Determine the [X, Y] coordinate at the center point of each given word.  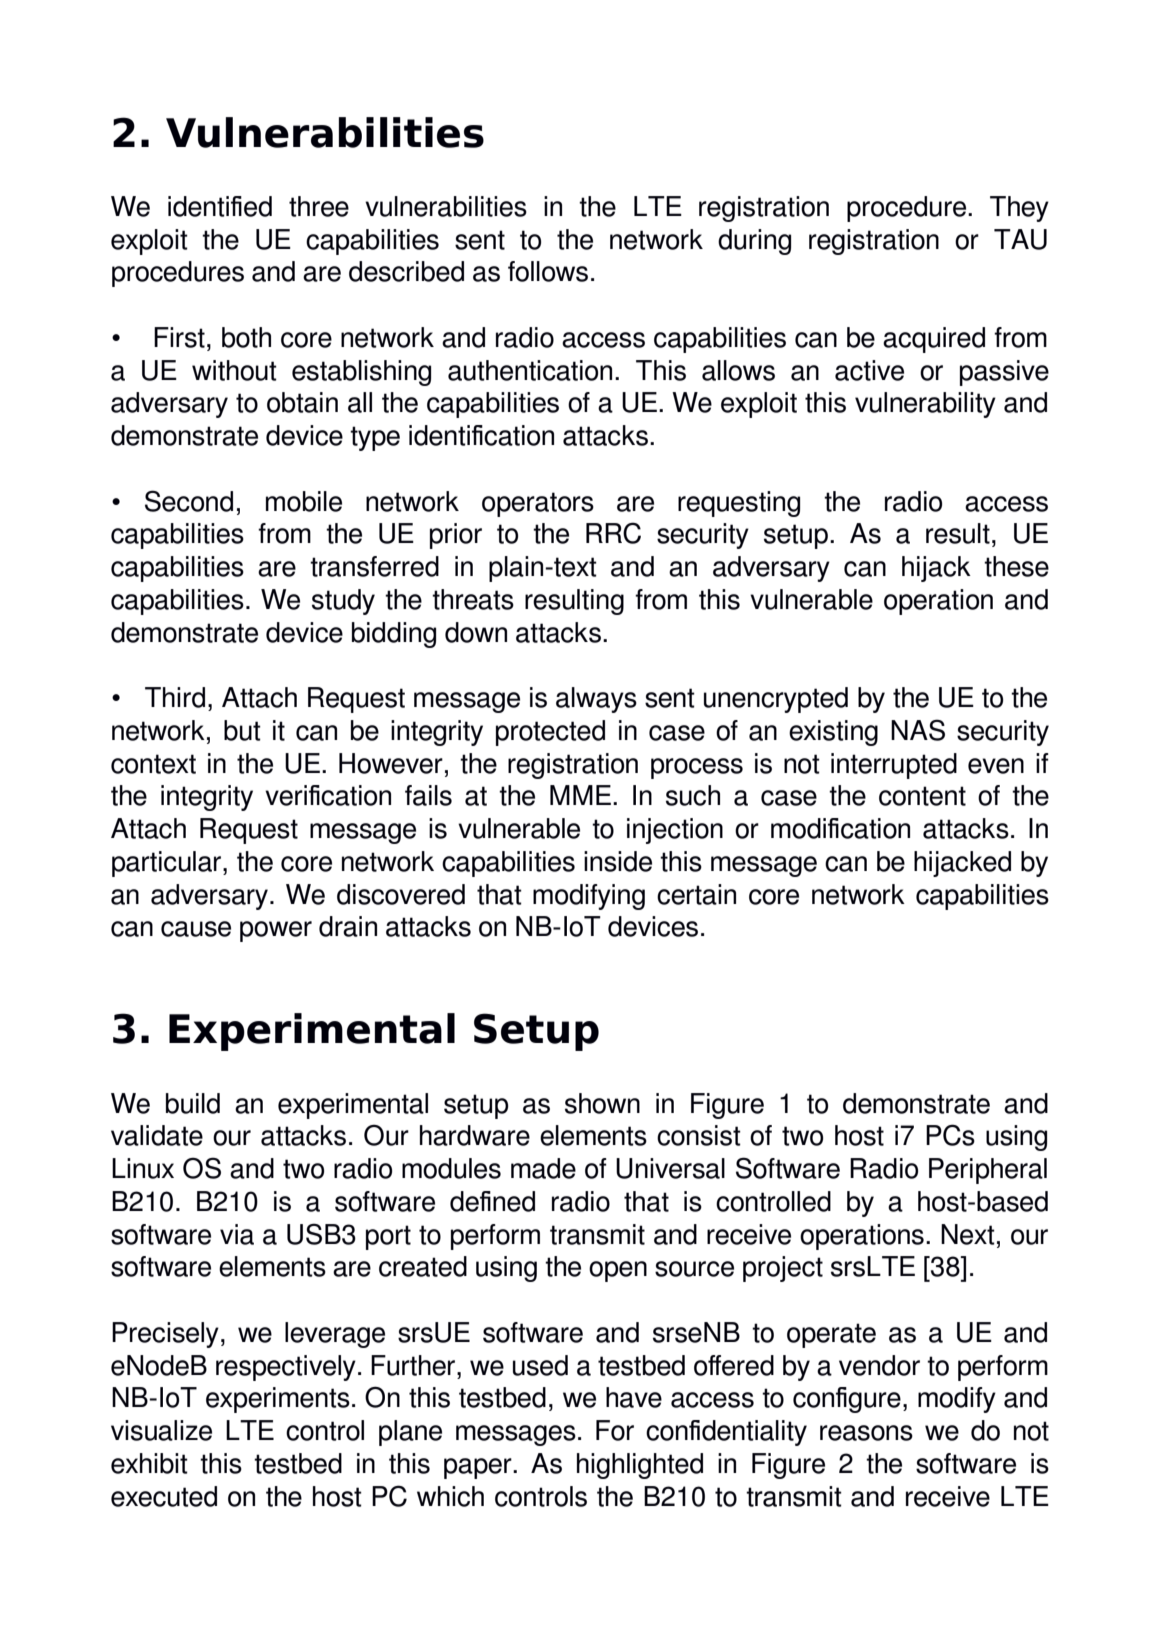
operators [538, 504]
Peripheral [988, 1171]
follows [548, 271]
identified [220, 206]
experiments [278, 1400]
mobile [304, 501]
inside [618, 861]
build [193, 1103]
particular [168, 864]
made [543, 1168]
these [1016, 566]
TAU [1020, 239]
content [922, 796]
